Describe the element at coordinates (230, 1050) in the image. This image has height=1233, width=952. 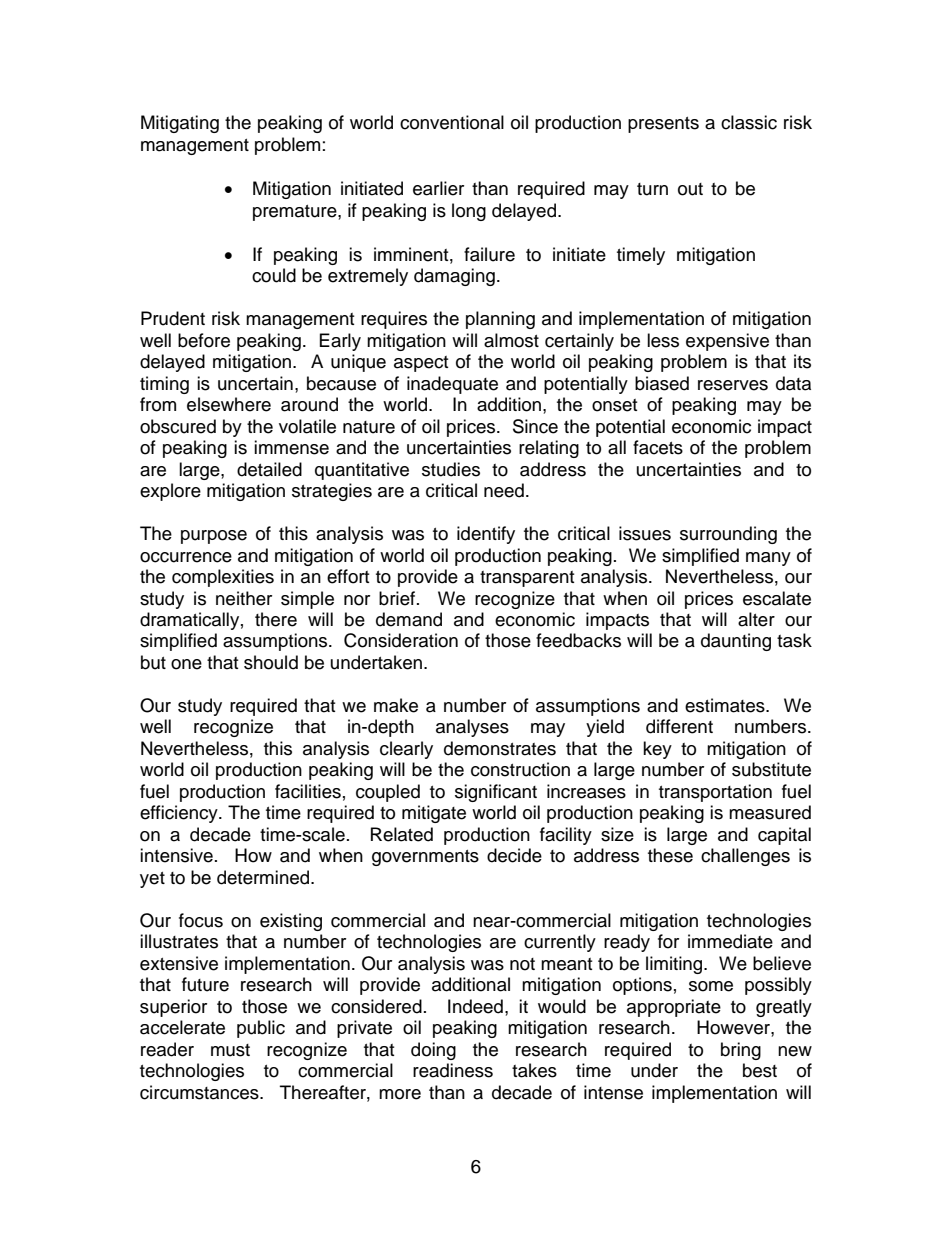
I see `must` at that location.
